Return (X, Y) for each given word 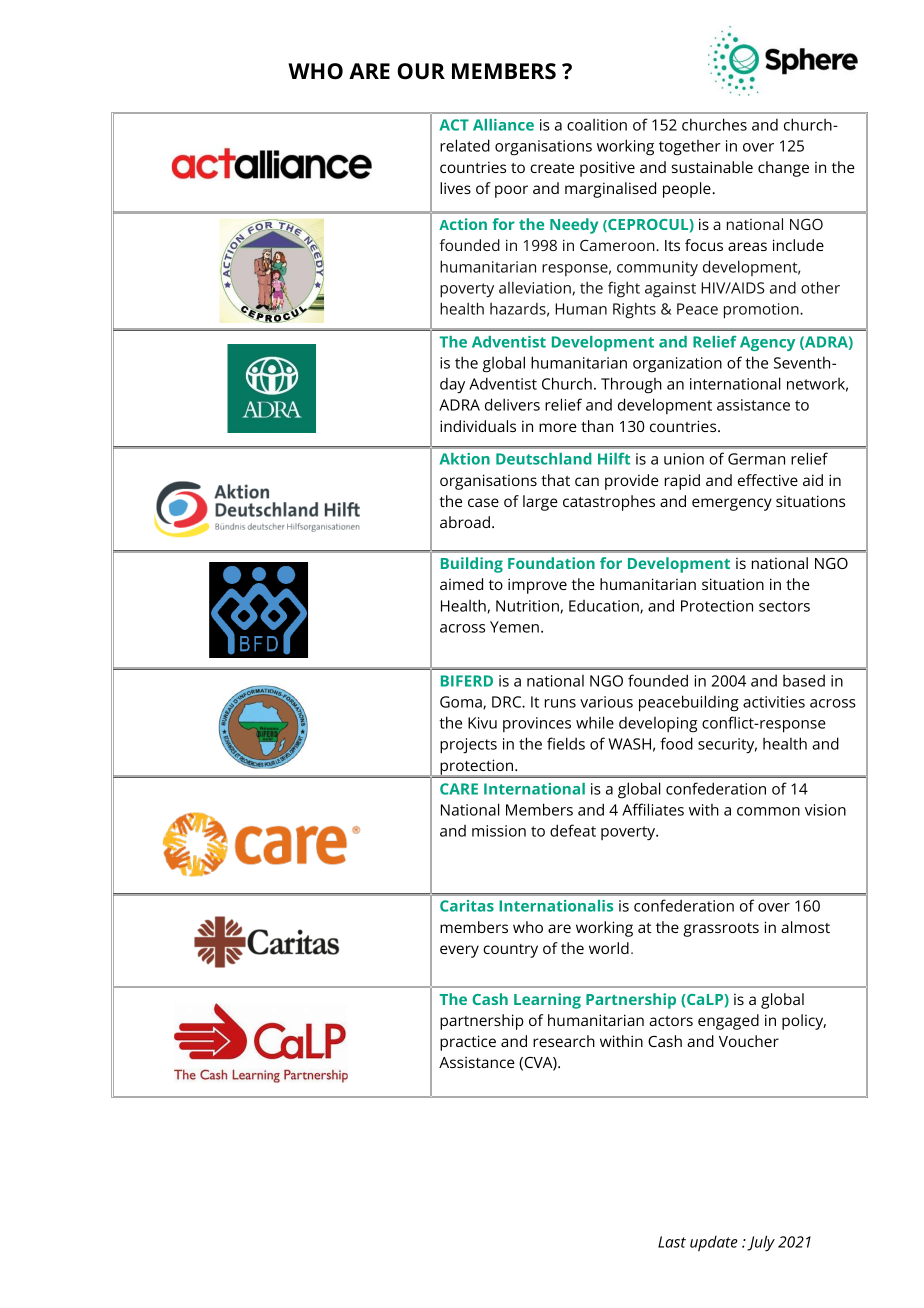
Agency (767, 343)
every (459, 951)
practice (468, 1043)
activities (774, 702)
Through (631, 385)
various (606, 702)
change (783, 169)
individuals (478, 426)
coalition (597, 125)
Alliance (503, 125)
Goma (462, 703)
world (609, 948)
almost (805, 927)
